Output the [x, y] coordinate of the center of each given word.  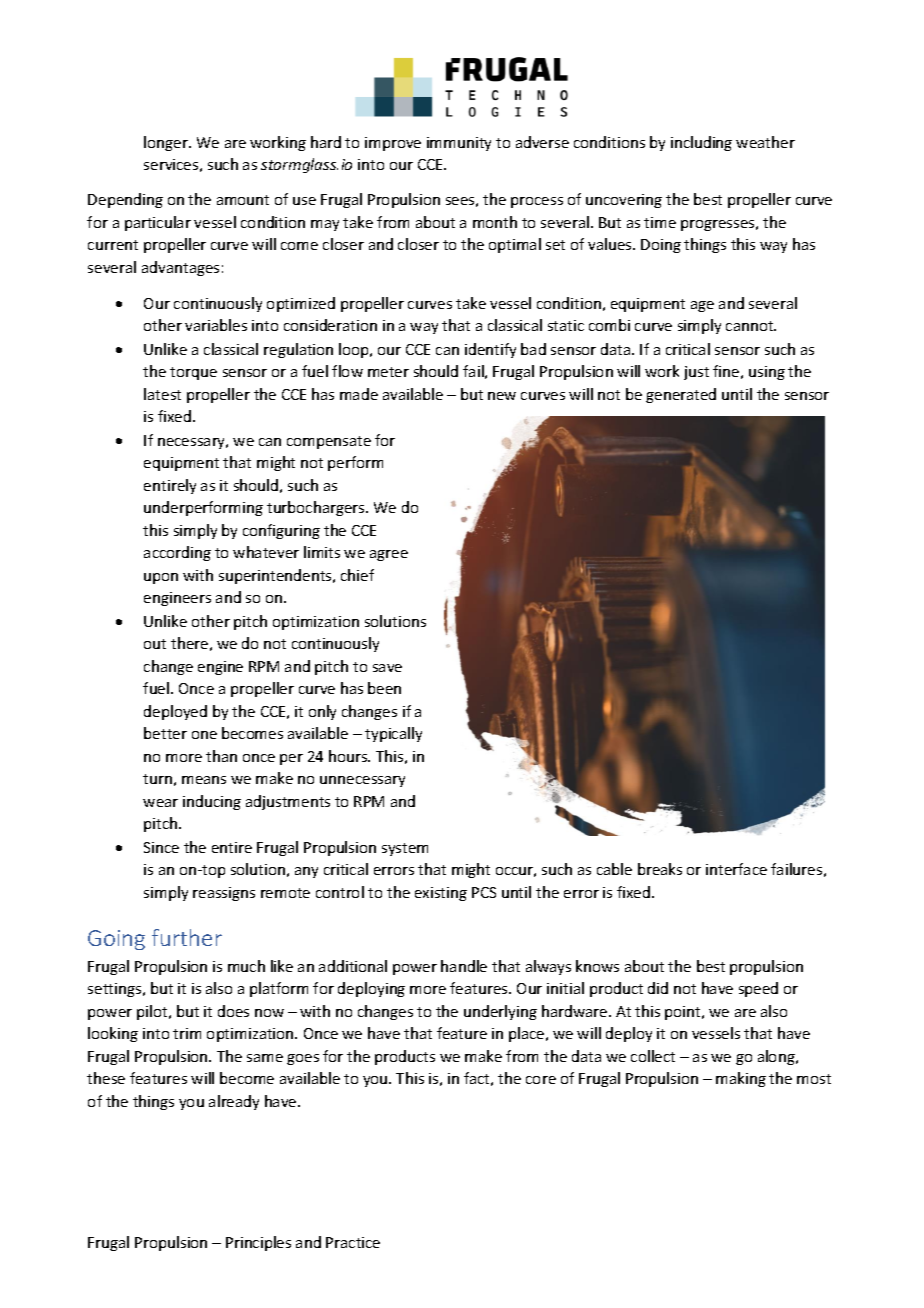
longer [167, 143]
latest [162, 394]
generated [681, 395]
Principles [258, 1243]
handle [464, 966]
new [502, 396]
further [187, 937]
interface [736, 869]
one [204, 735]
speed [758, 989]
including [701, 143]
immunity [459, 144]
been [384, 688]
